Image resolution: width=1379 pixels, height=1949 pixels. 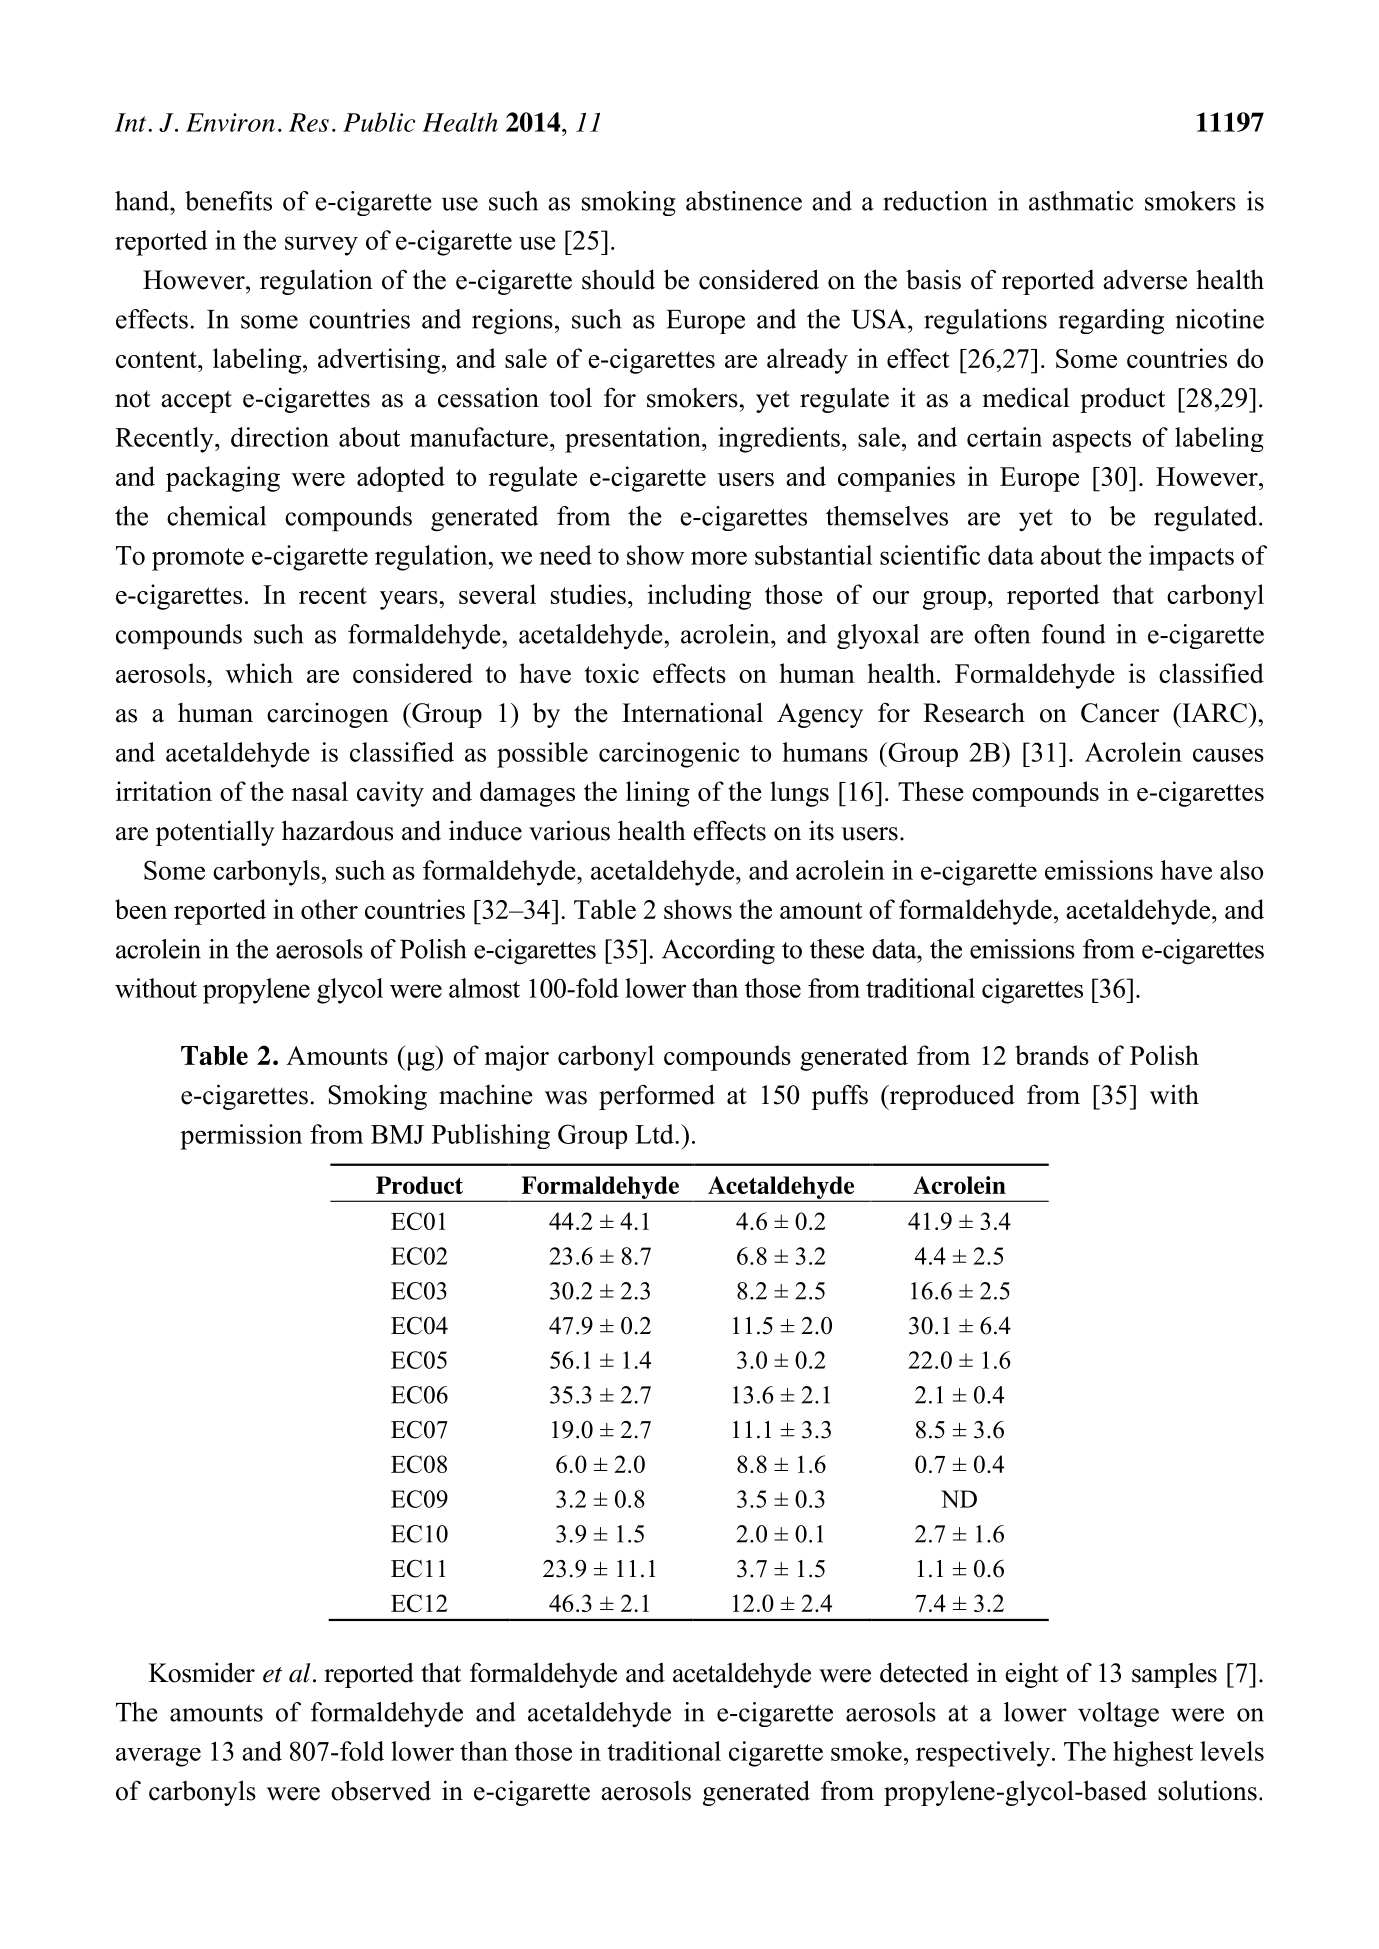 I want to click on Cancer, so click(x=1120, y=713).
